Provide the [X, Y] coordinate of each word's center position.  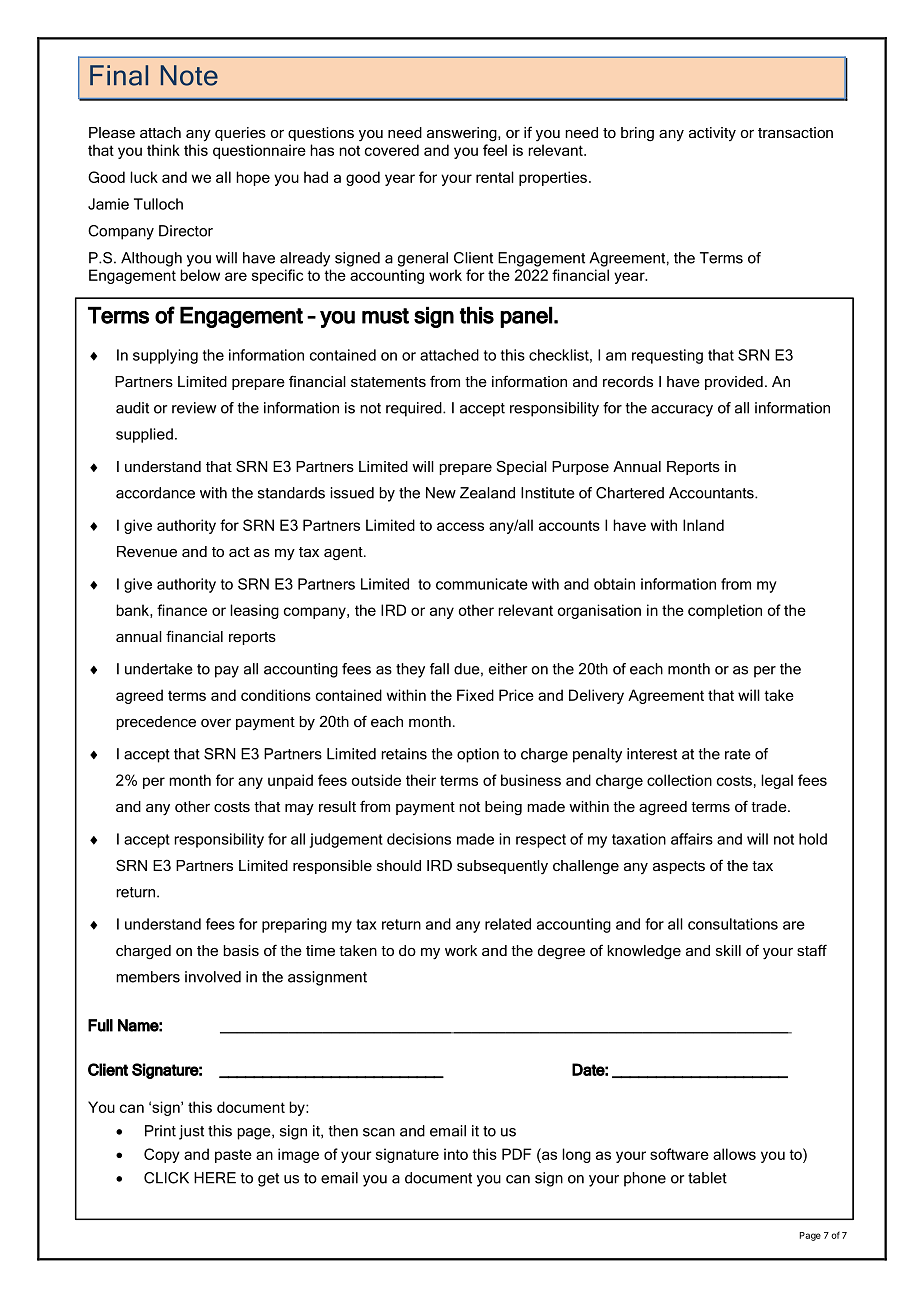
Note [189, 75]
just [191, 1132]
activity [712, 134]
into [456, 1154]
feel [495, 150]
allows [734, 1154]
